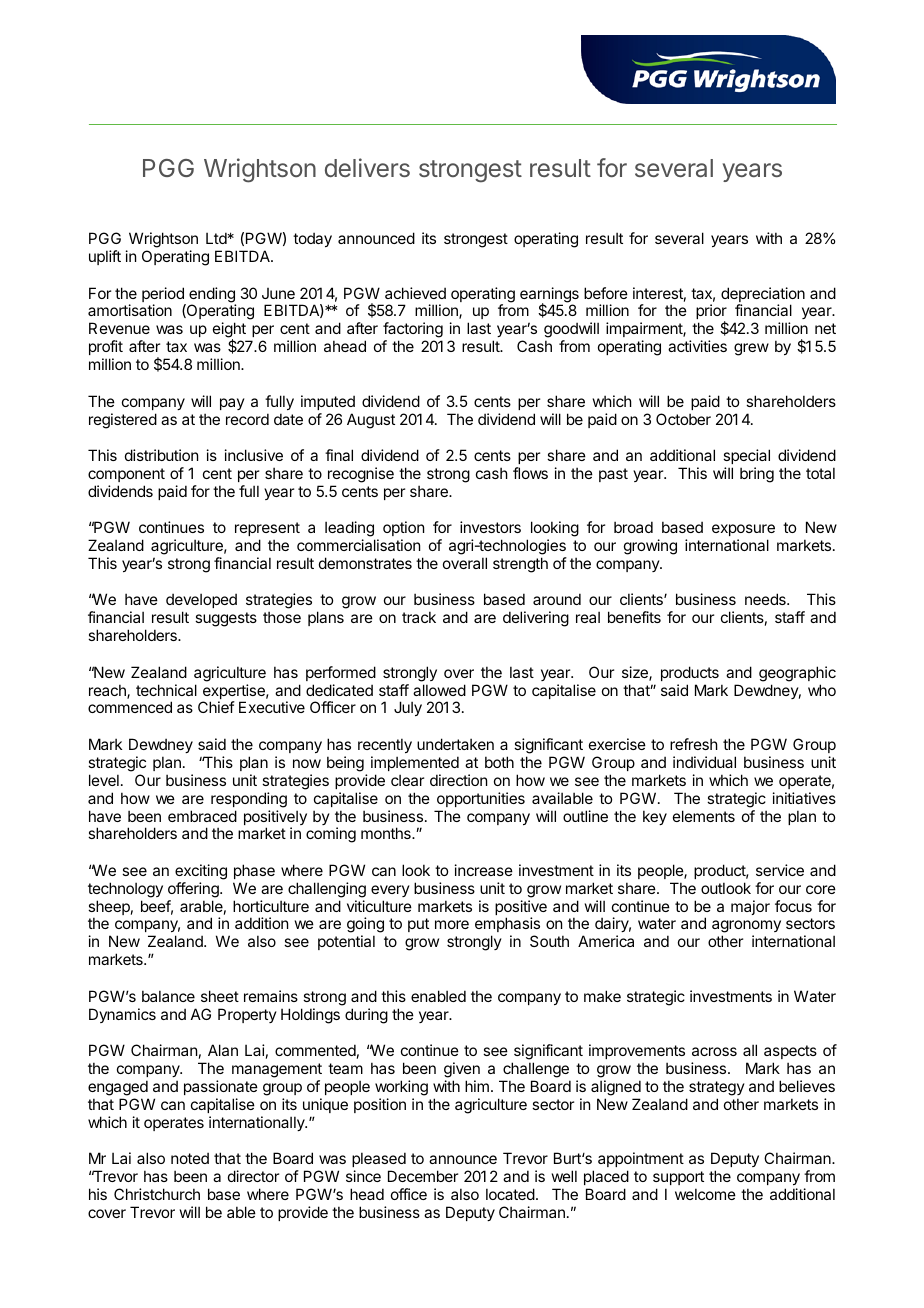 The image size is (924, 1308). Describe the element at coordinates (367, 167) in the page. I see `delivers` at that location.
